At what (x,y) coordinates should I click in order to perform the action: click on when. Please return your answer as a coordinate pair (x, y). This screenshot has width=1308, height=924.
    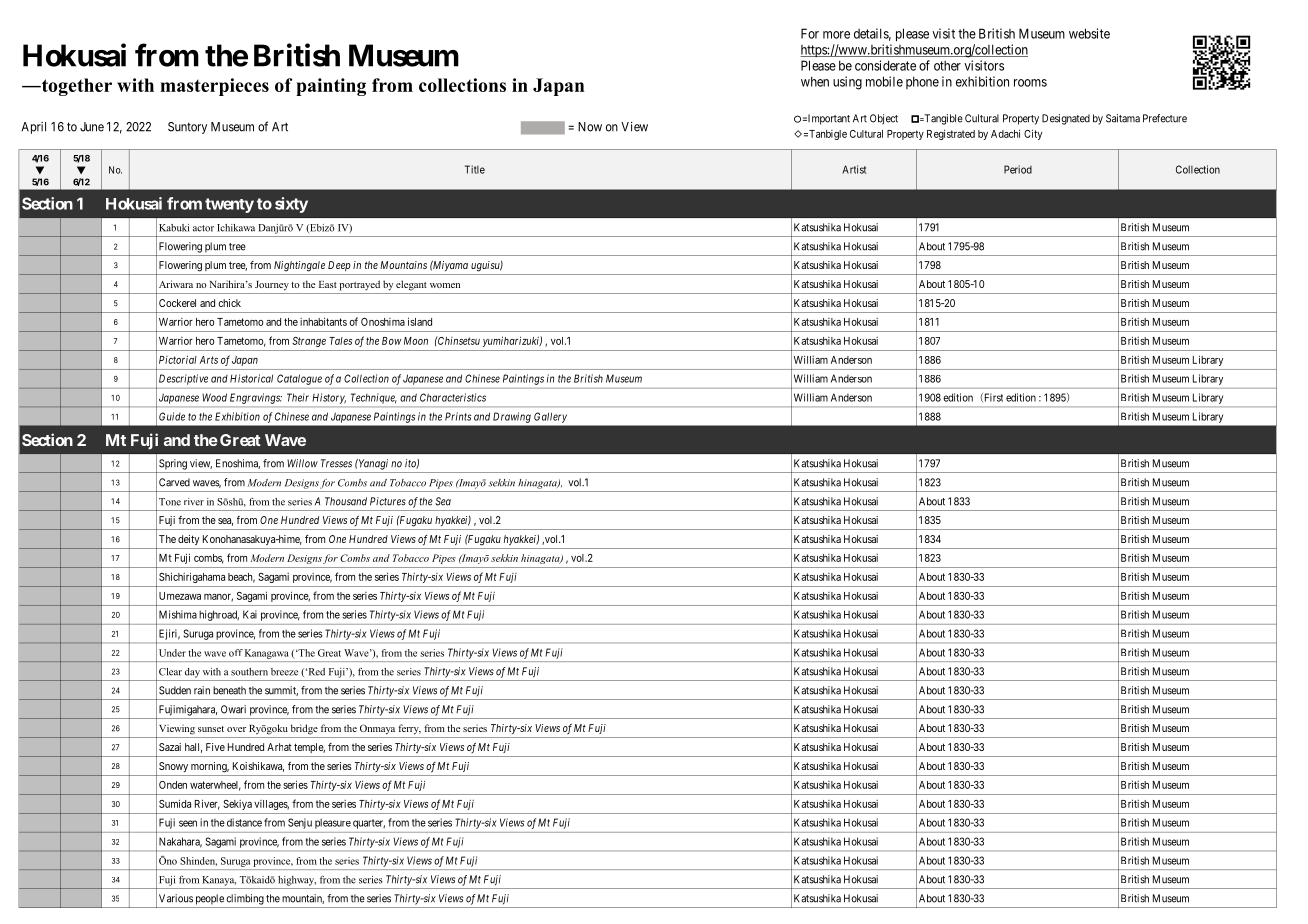
    Looking at the image, I should click on (815, 81).
